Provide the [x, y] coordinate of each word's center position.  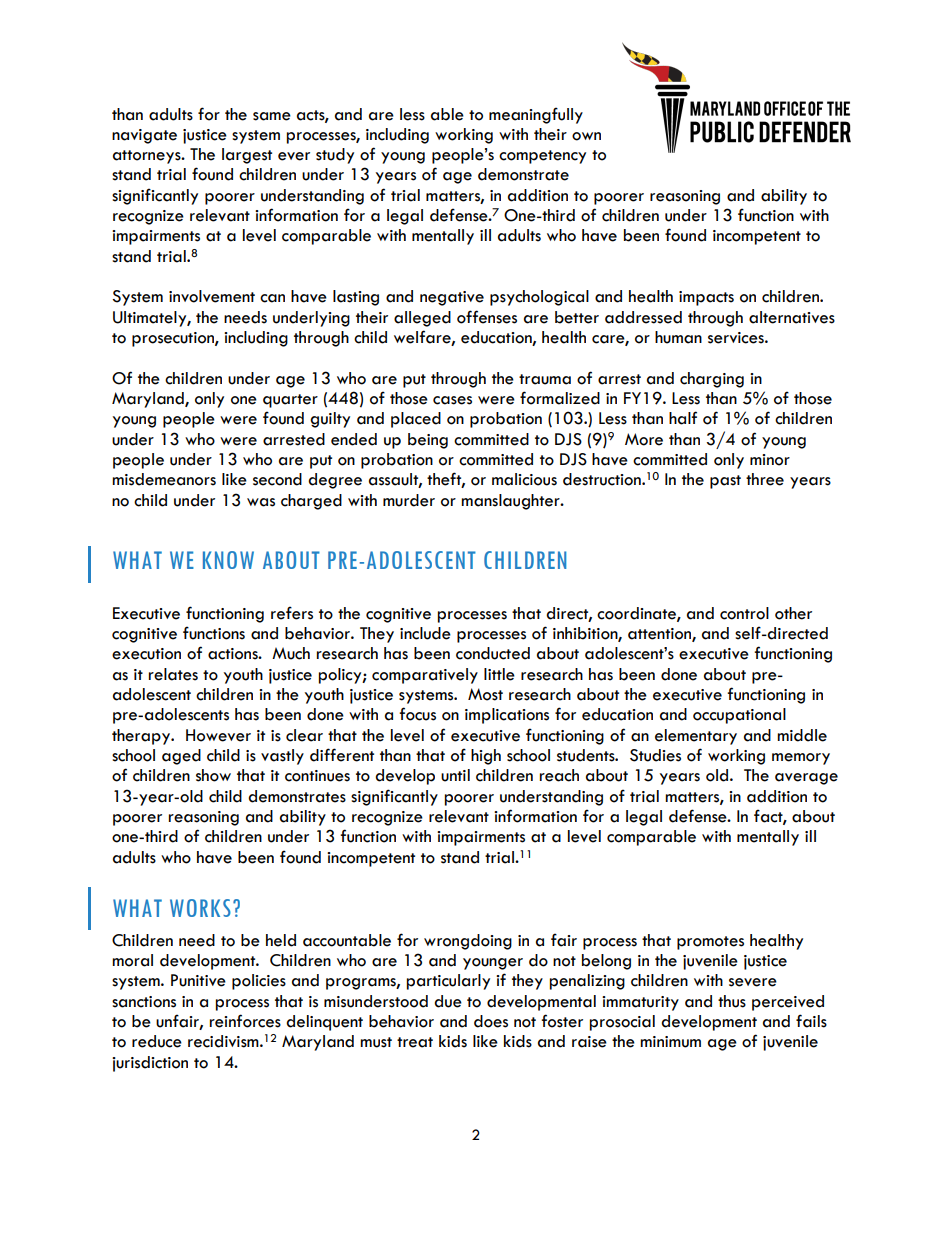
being [428, 441]
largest [247, 156]
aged [181, 757]
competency [542, 157]
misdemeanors [164, 479]
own [586, 136]
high [486, 757]
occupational [739, 716]
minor [770, 460]
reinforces [245, 1021]
